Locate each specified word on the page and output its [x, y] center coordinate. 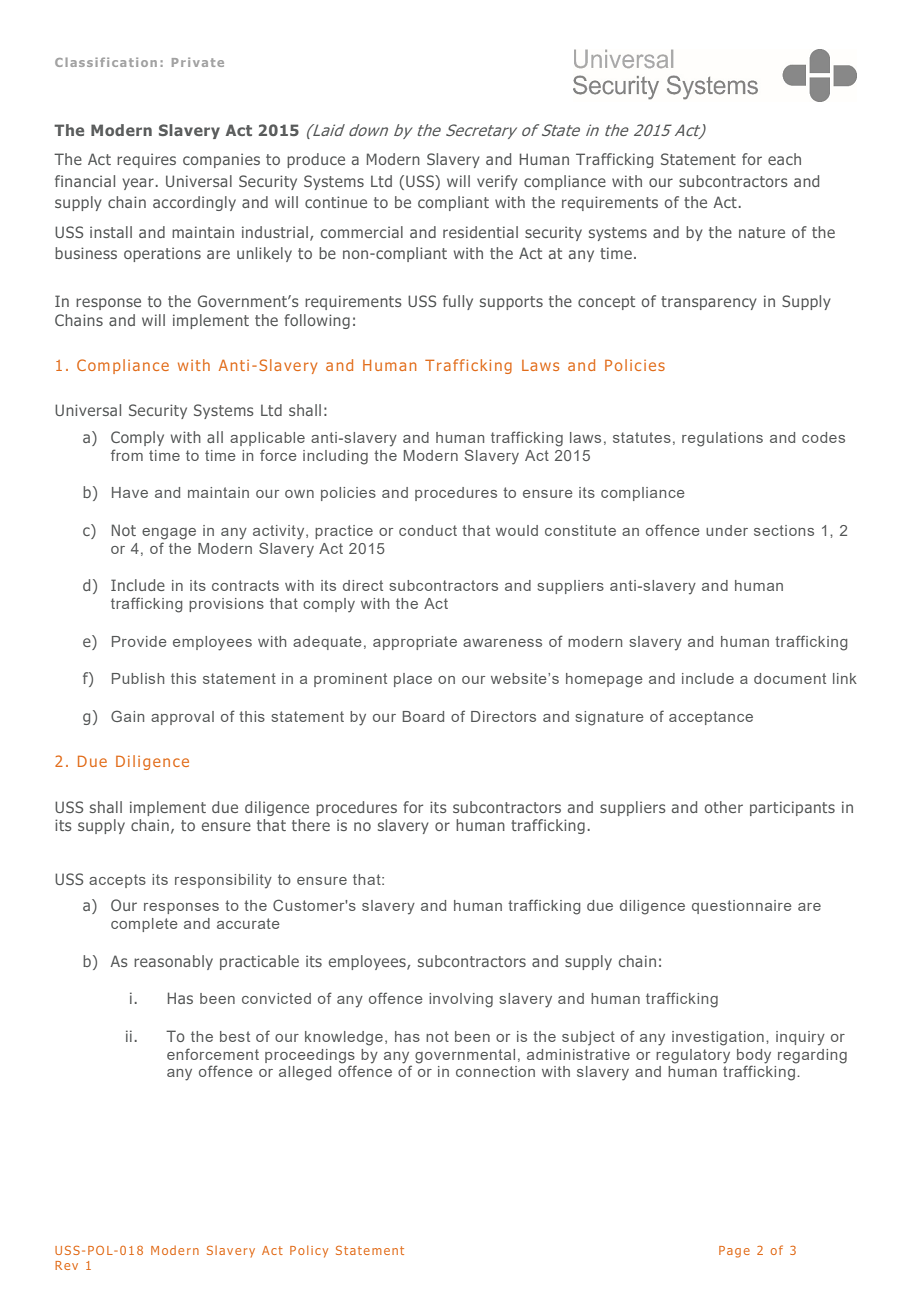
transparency [709, 303]
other [724, 807]
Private [198, 62]
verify [497, 182]
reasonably [173, 962]
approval [182, 718]
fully [458, 302]
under [727, 530]
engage [169, 534]
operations [162, 254]
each [784, 159]
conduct [428, 530]
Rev [66, 1265]
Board [423, 716]
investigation [718, 1038]
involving [461, 1000]
